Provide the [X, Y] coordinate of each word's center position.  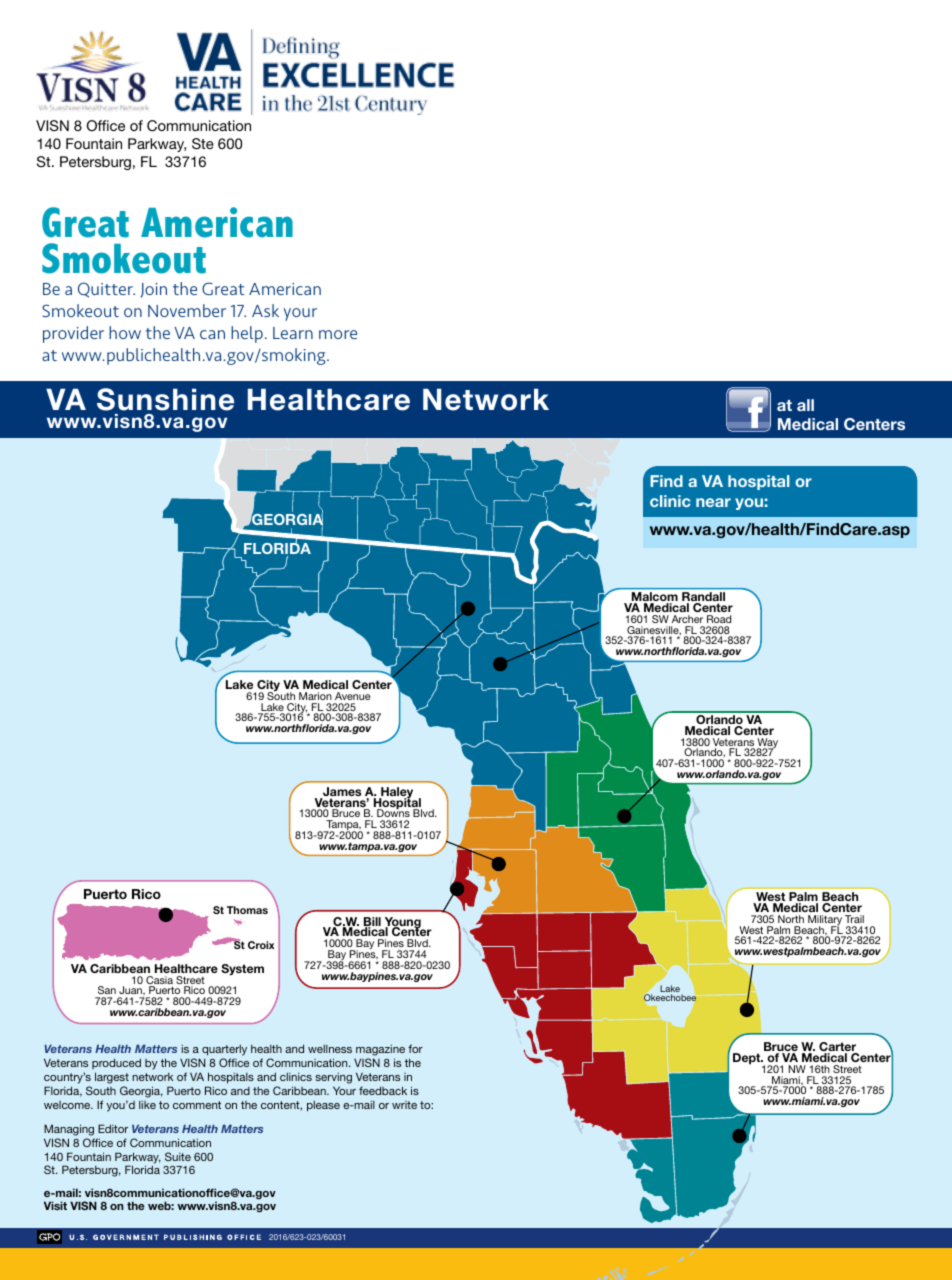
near [713, 502]
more [338, 334]
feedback [383, 1090]
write [404, 1105]
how [125, 332]
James [341, 793]
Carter [838, 1048]
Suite [178, 1156]
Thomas [247, 910]
